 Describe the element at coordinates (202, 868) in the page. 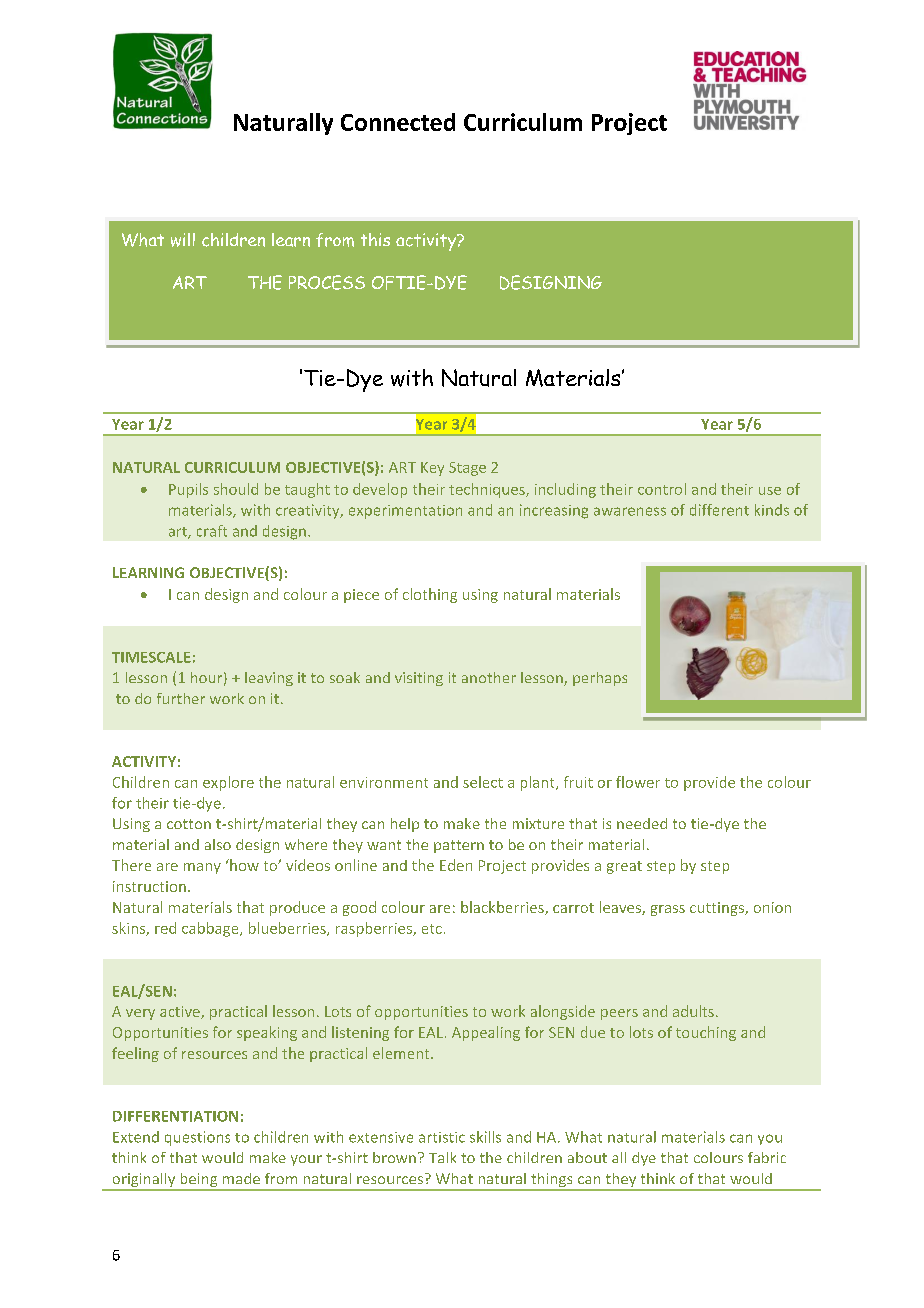

I see `many` at that location.
